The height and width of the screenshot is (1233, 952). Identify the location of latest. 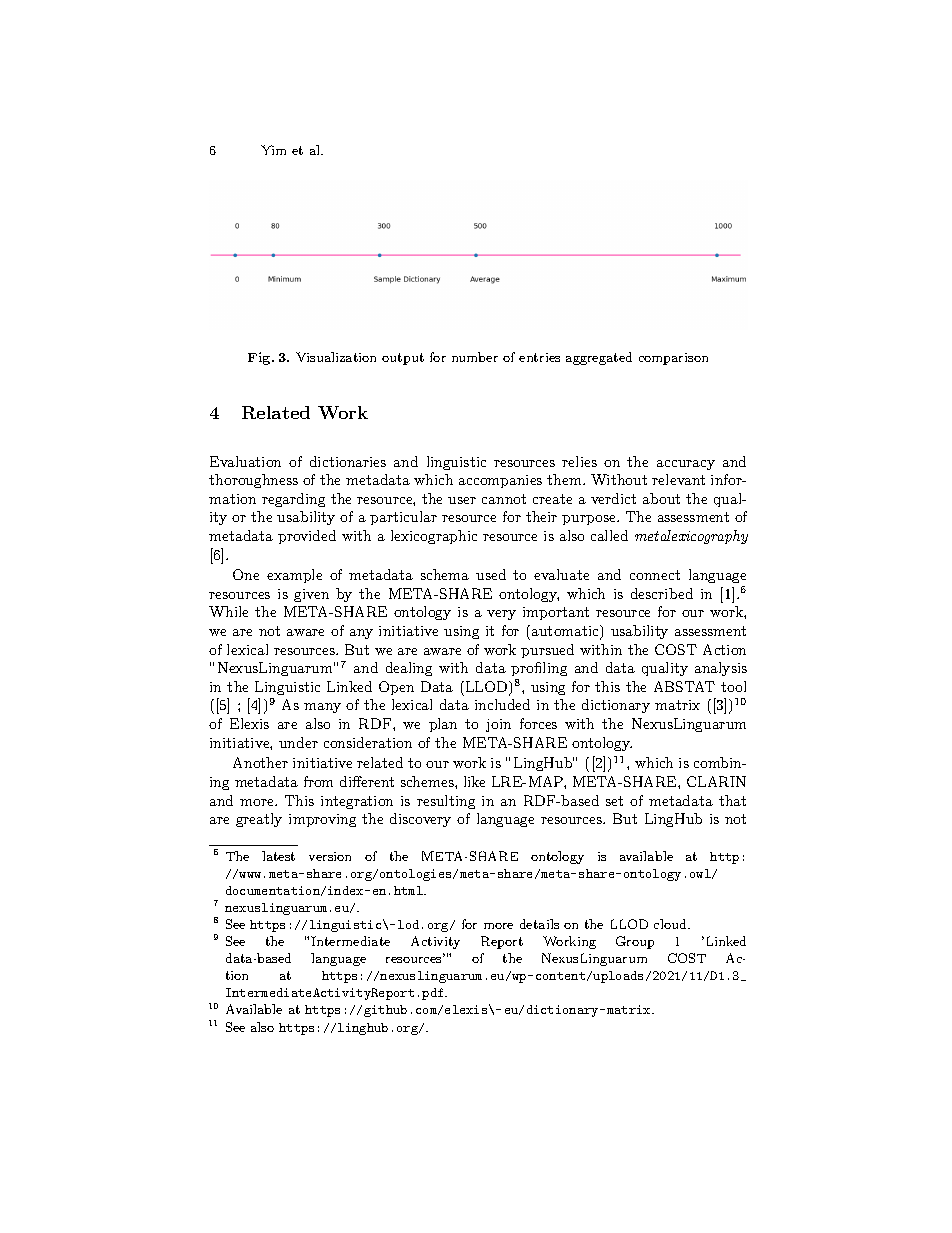
(278, 856).
